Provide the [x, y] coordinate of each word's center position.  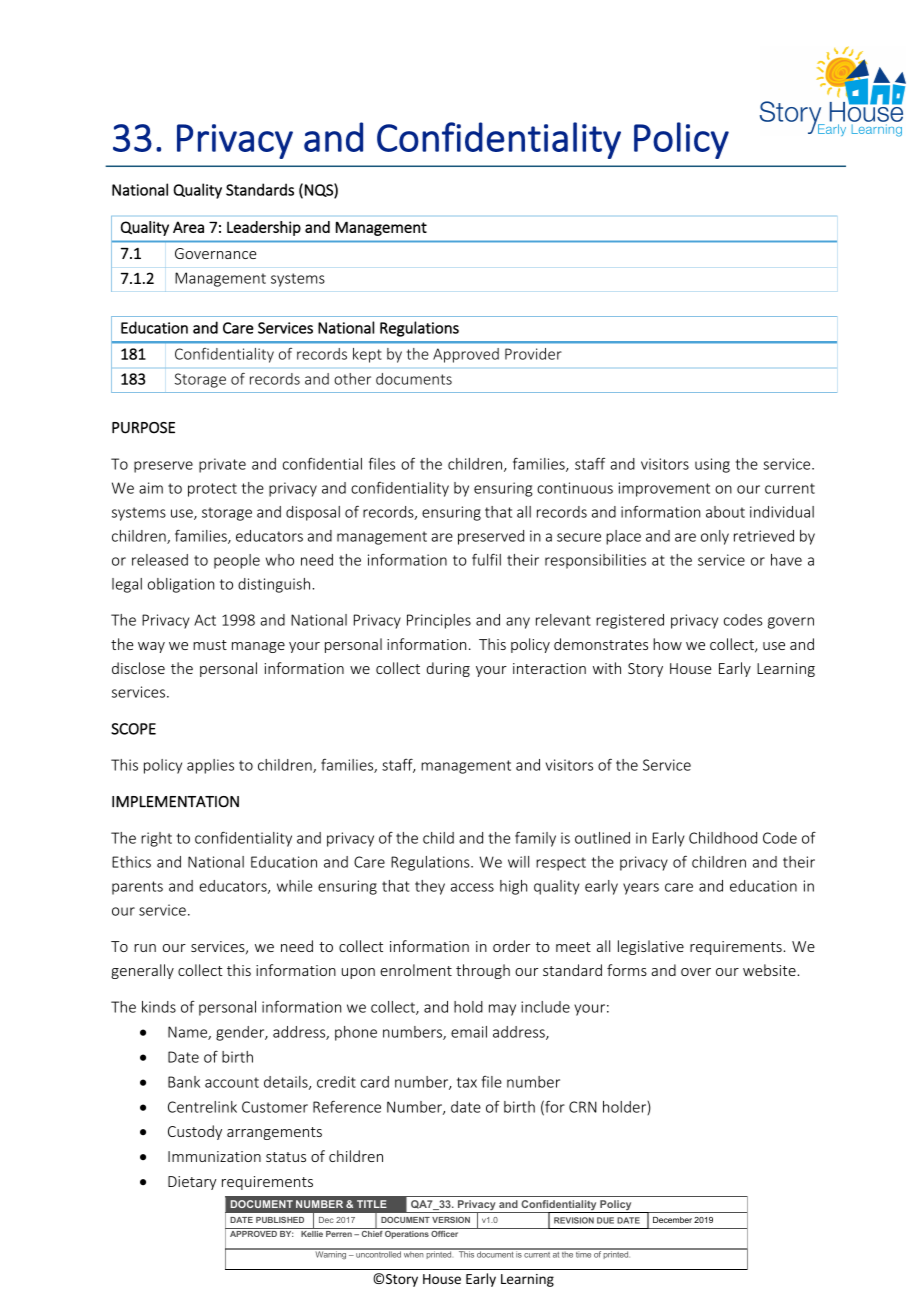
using [712, 465]
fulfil [486, 559]
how [667, 644]
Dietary [192, 1183]
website [770, 970]
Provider [533, 354]
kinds [159, 1007]
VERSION [451, 1220]
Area [188, 227]
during [448, 669]
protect [212, 490]
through [483, 971]
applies [210, 766]
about [725, 512]
